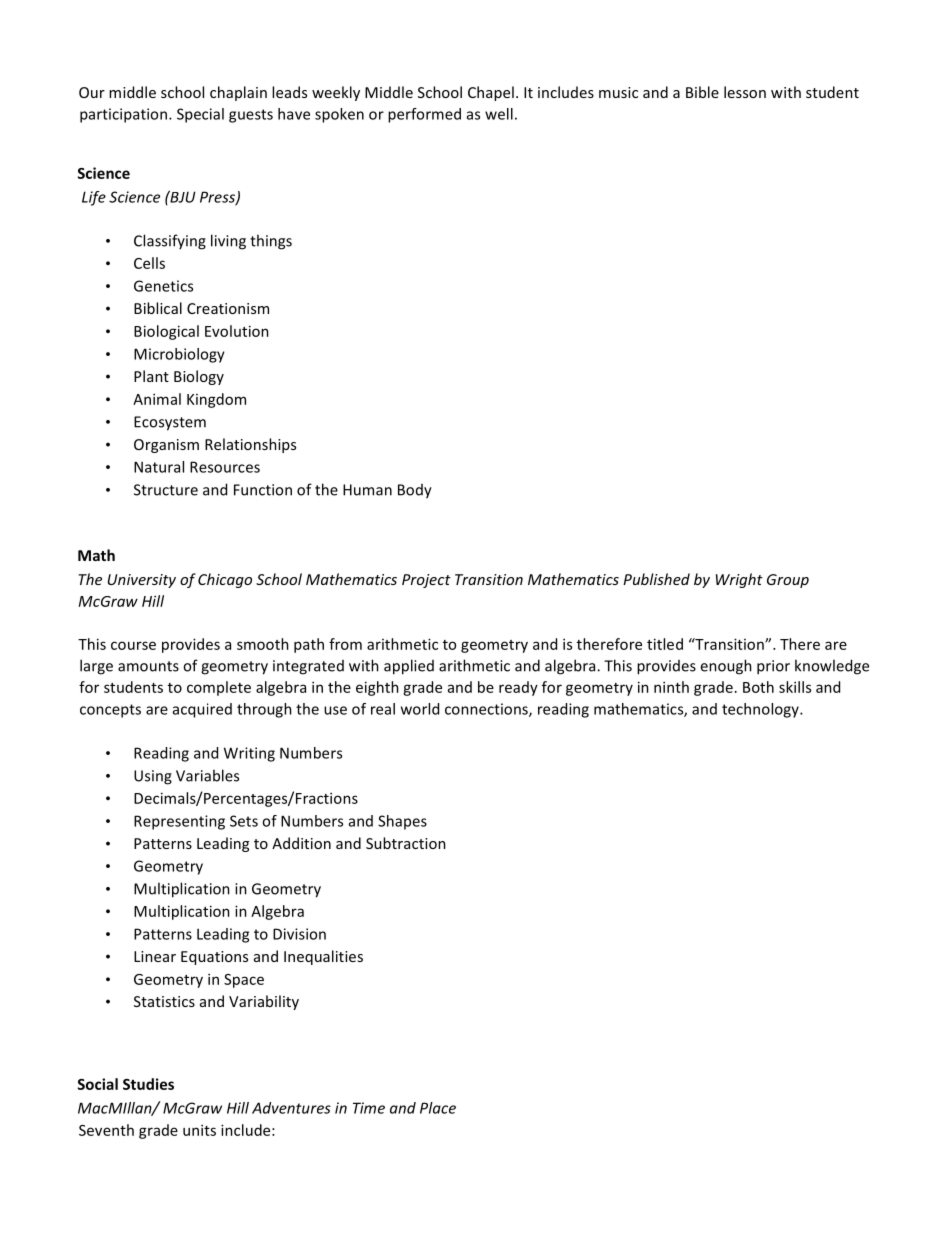 This page has width=952, height=1233. I want to click on Studies, so click(148, 1084).
